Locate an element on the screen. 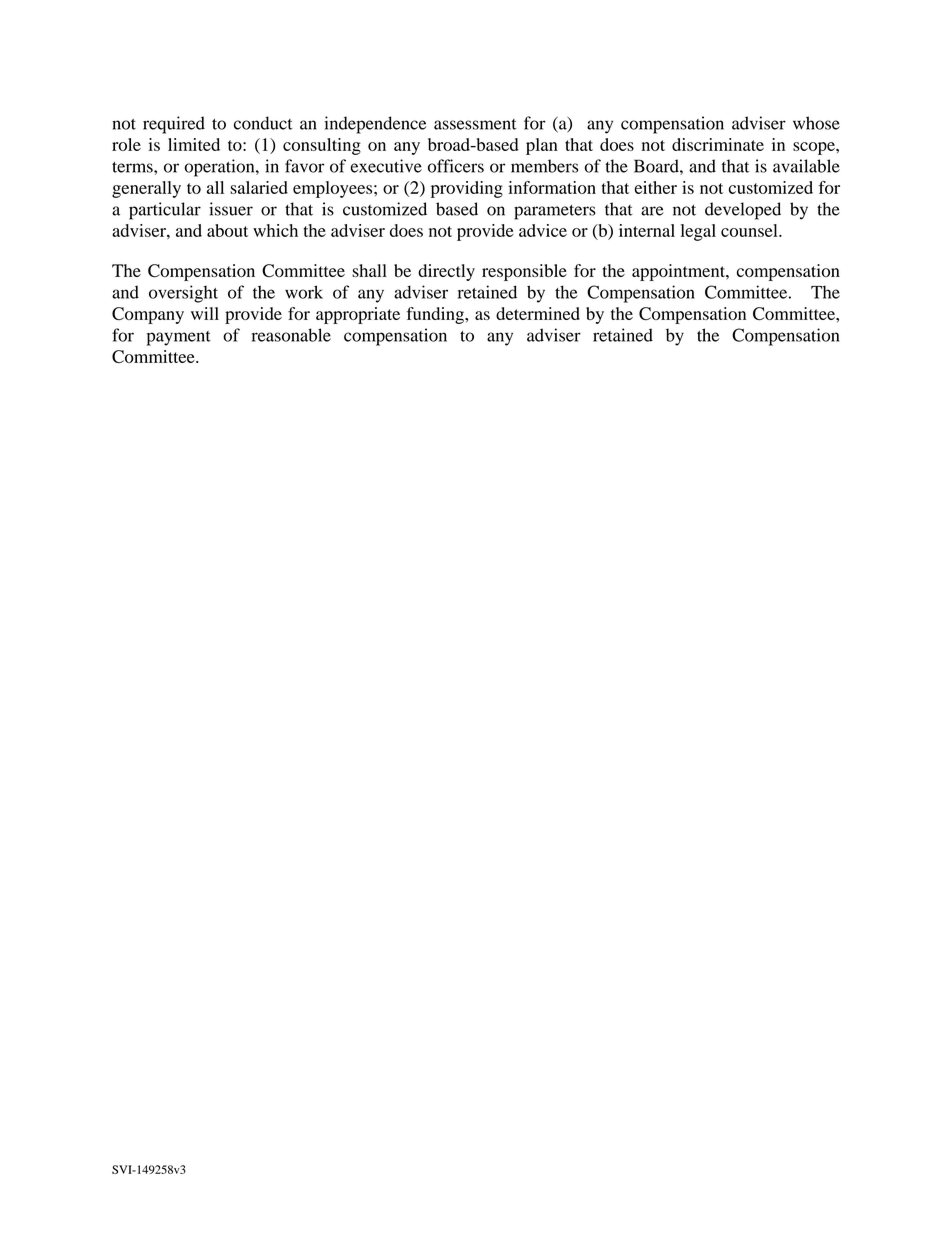 The image size is (952, 1233). required is located at coordinates (174, 125).
